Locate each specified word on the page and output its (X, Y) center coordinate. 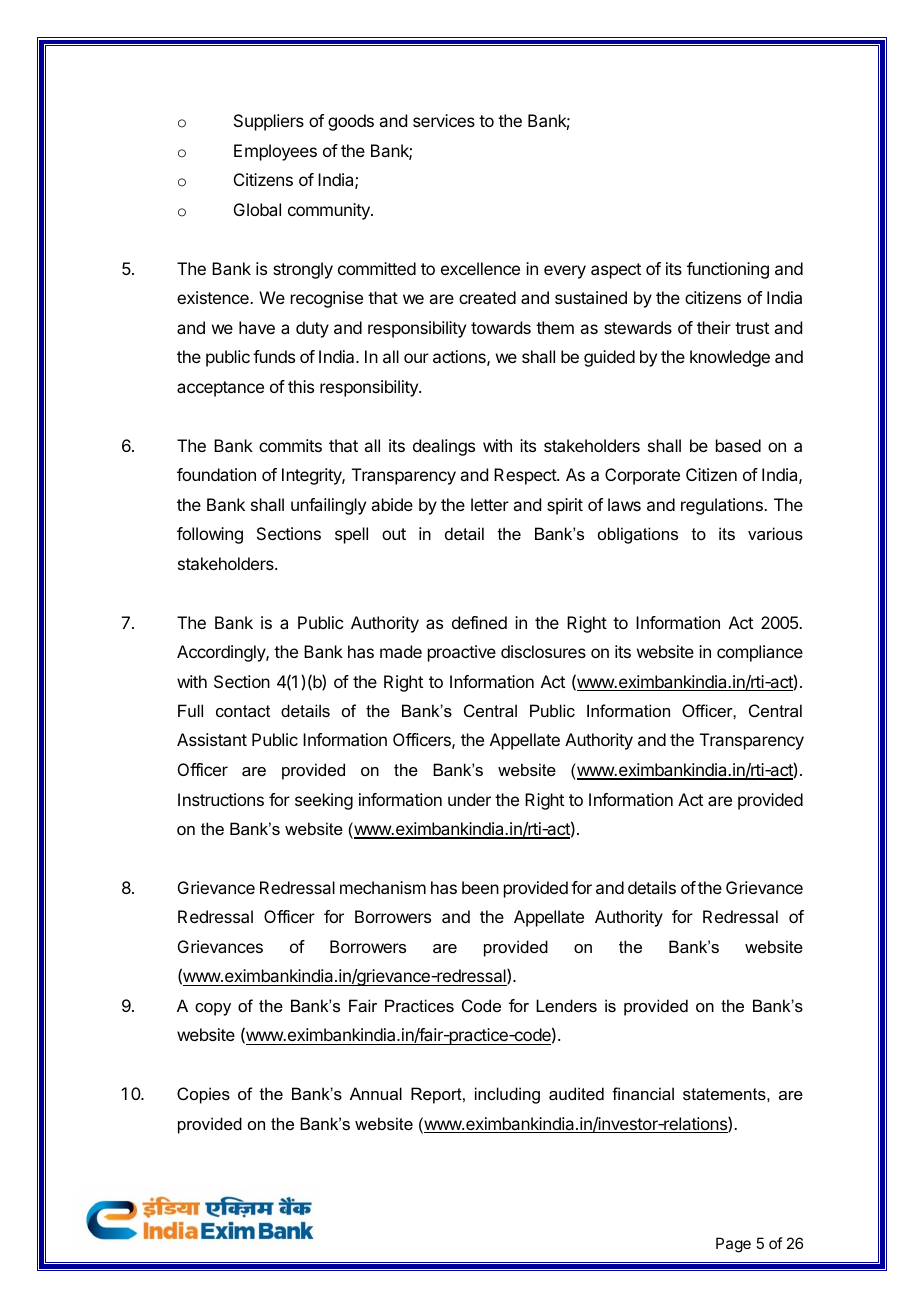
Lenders (566, 1005)
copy (213, 1009)
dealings (444, 447)
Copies (203, 1095)
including (507, 1095)
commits (290, 445)
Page (733, 1245)
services (444, 120)
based (738, 445)
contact (243, 711)
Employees (275, 152)
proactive (462, 653)
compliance (760, 653)
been (480, 887)
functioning (728, 270)
